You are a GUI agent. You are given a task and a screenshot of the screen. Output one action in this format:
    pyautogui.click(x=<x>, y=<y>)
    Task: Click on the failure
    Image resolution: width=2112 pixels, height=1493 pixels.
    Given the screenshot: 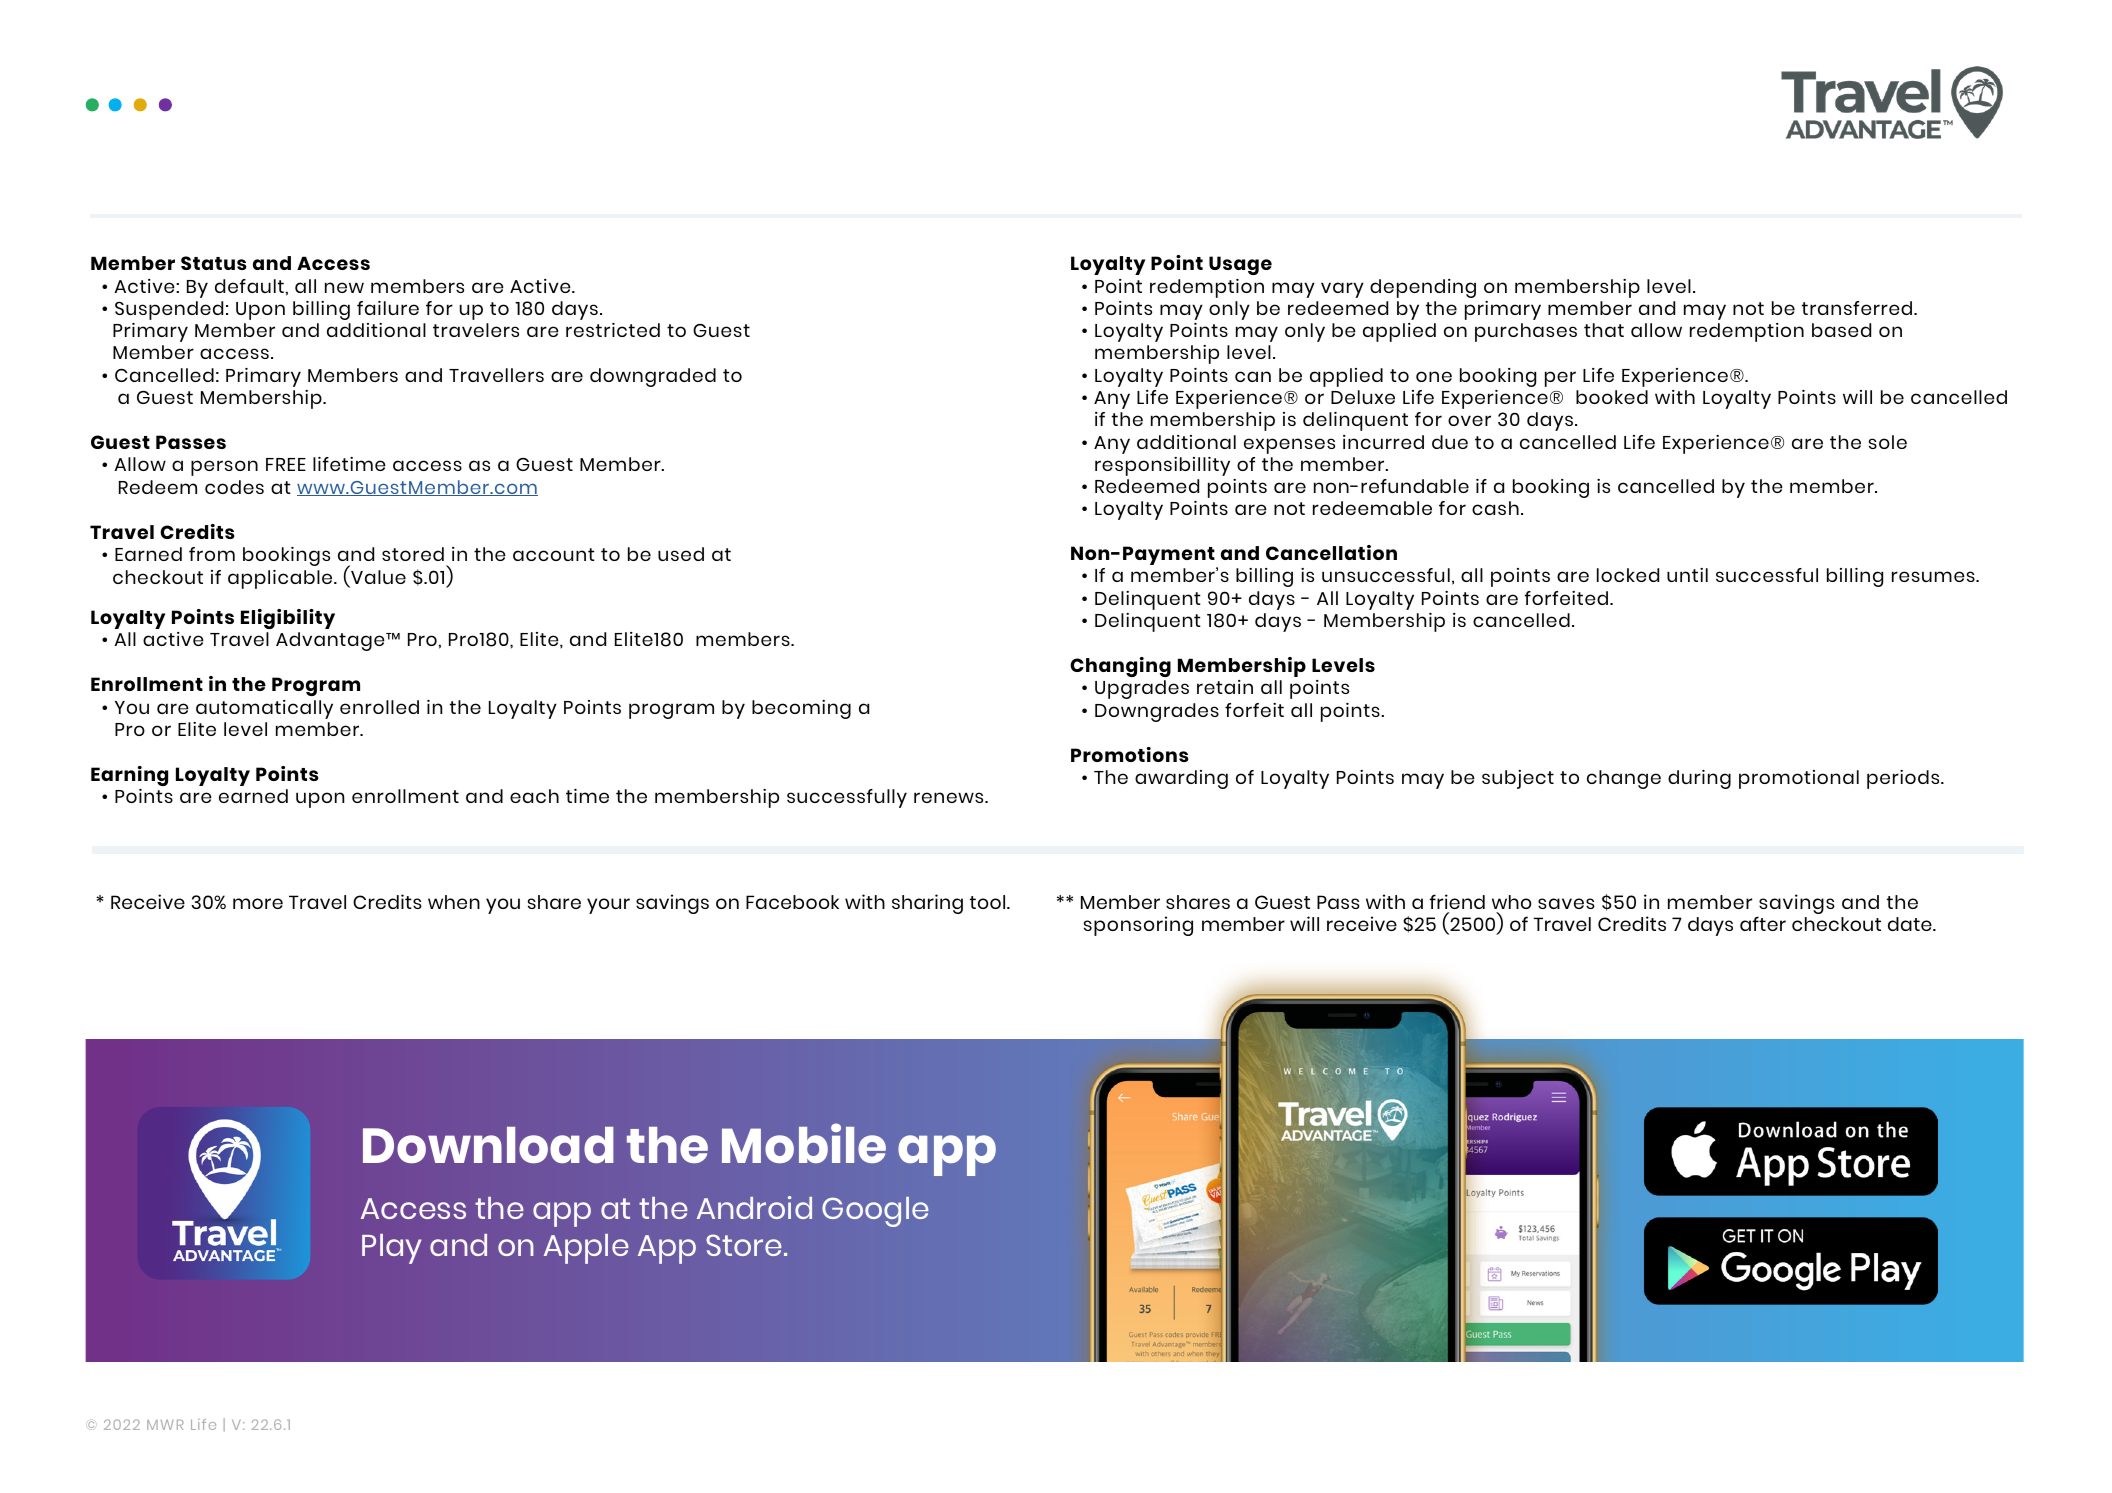 What is the action you would take?
    pyautogui.click(x=388, y=308)
